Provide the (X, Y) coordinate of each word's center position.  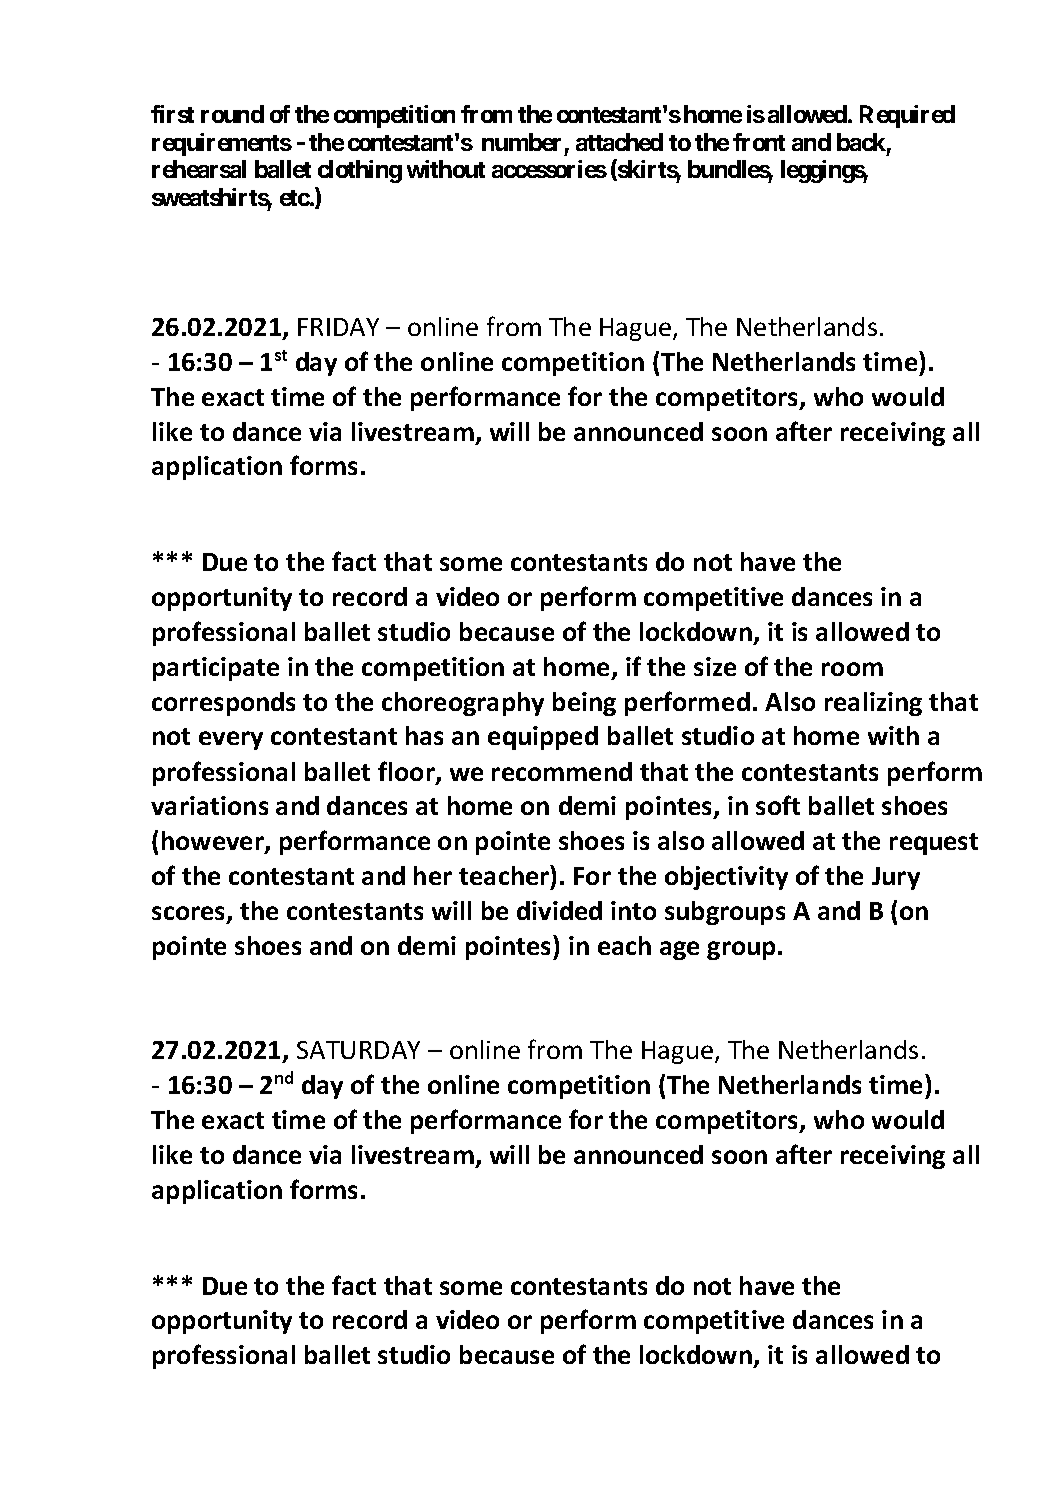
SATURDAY (358, 1050)
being (584, 704)
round (232, 114)
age (679, 950)
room (852, 669)
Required (907, 116)
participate (216, 669)
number (521, 142)
